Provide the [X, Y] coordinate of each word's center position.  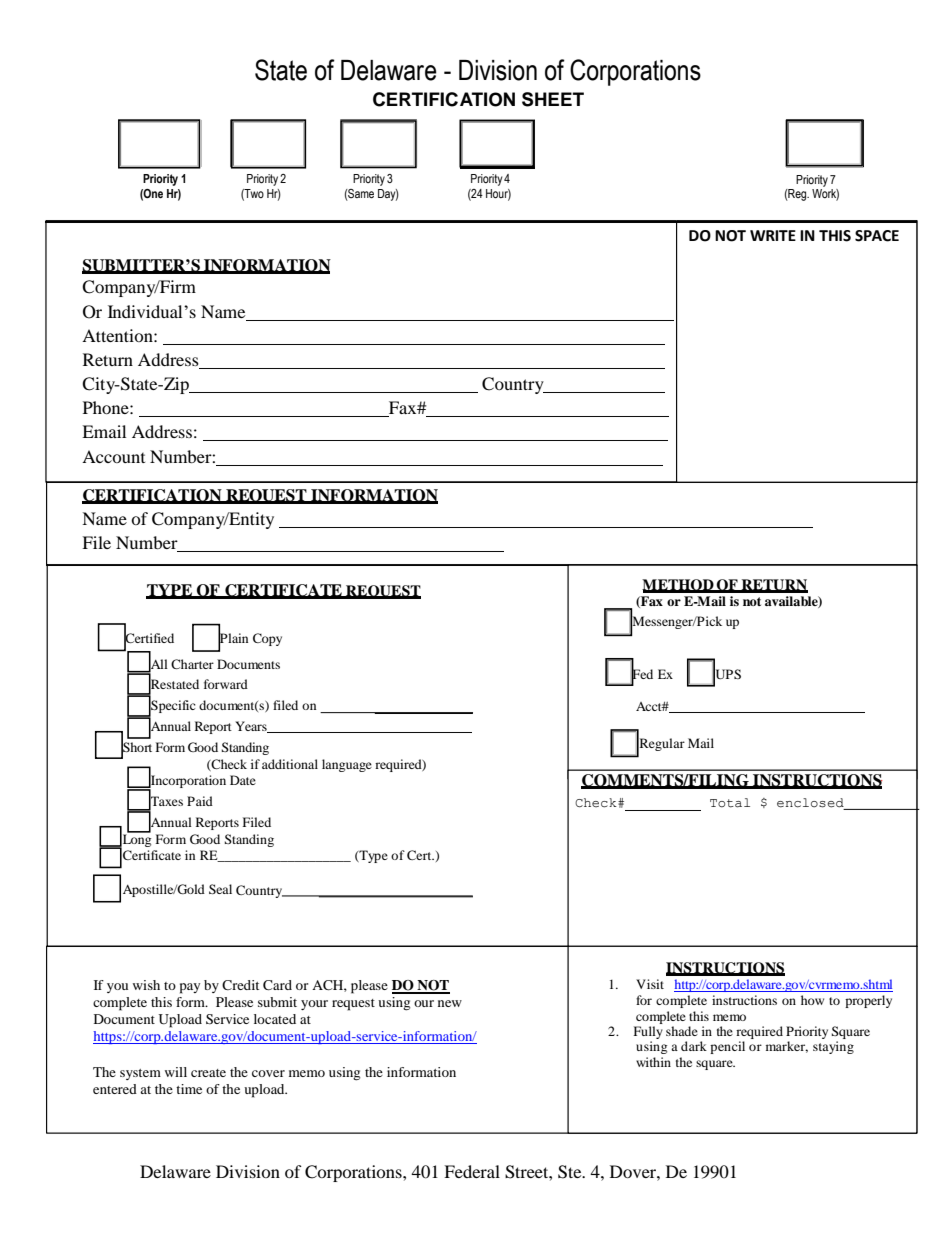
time [189, 1089]
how [812, 1000]
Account [113, 456]
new [450, 1003]
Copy [267, 639]
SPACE [877, 236]
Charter [192, 664]
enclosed [810, 803]
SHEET [553, 99]
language [347, 765]
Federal [472, 1171]
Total [730, 803]
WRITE [773, 235]
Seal [220, 889]
